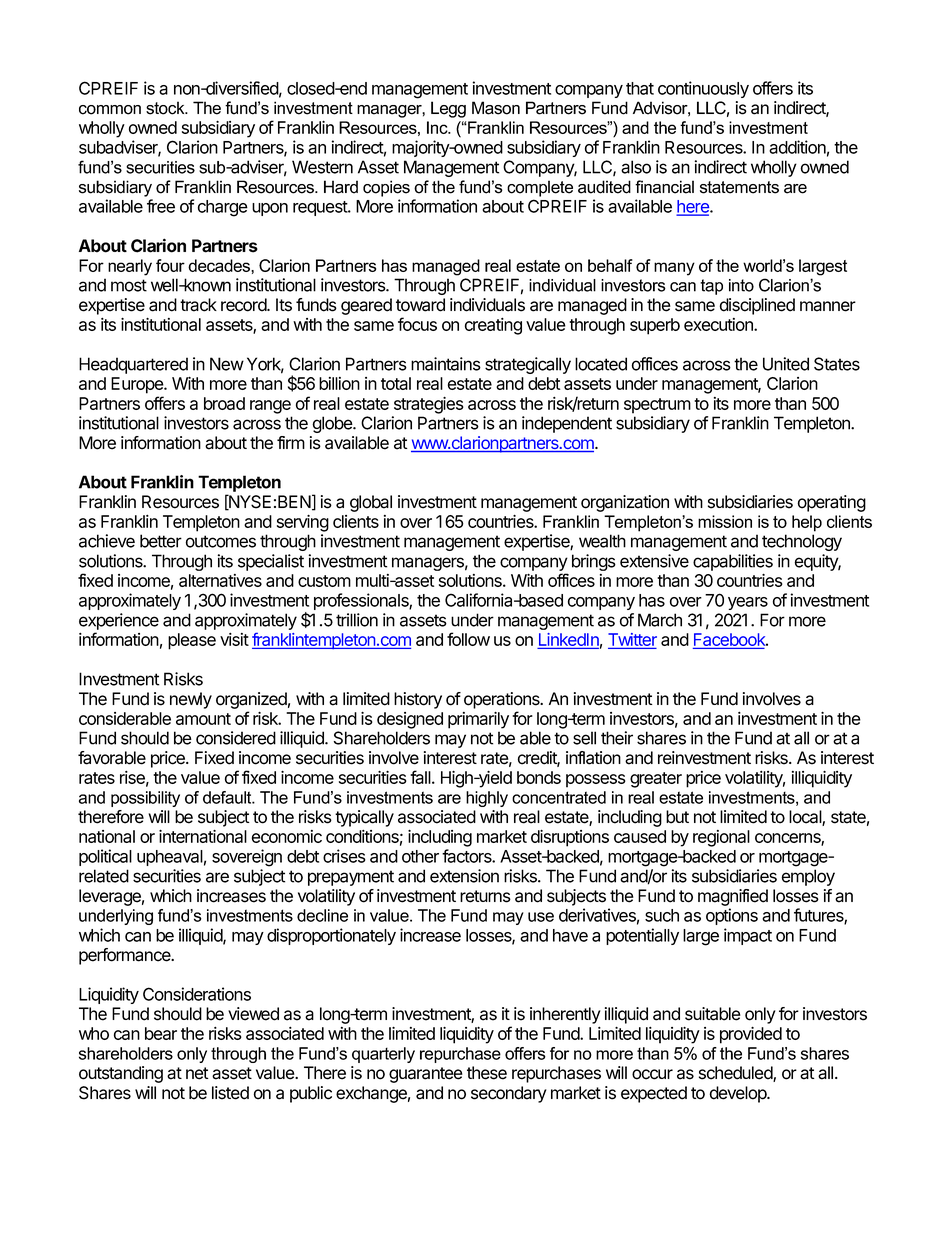  Describe the element at coordinates (448, 109) in the screenshot. I see `Legg` at that location.
